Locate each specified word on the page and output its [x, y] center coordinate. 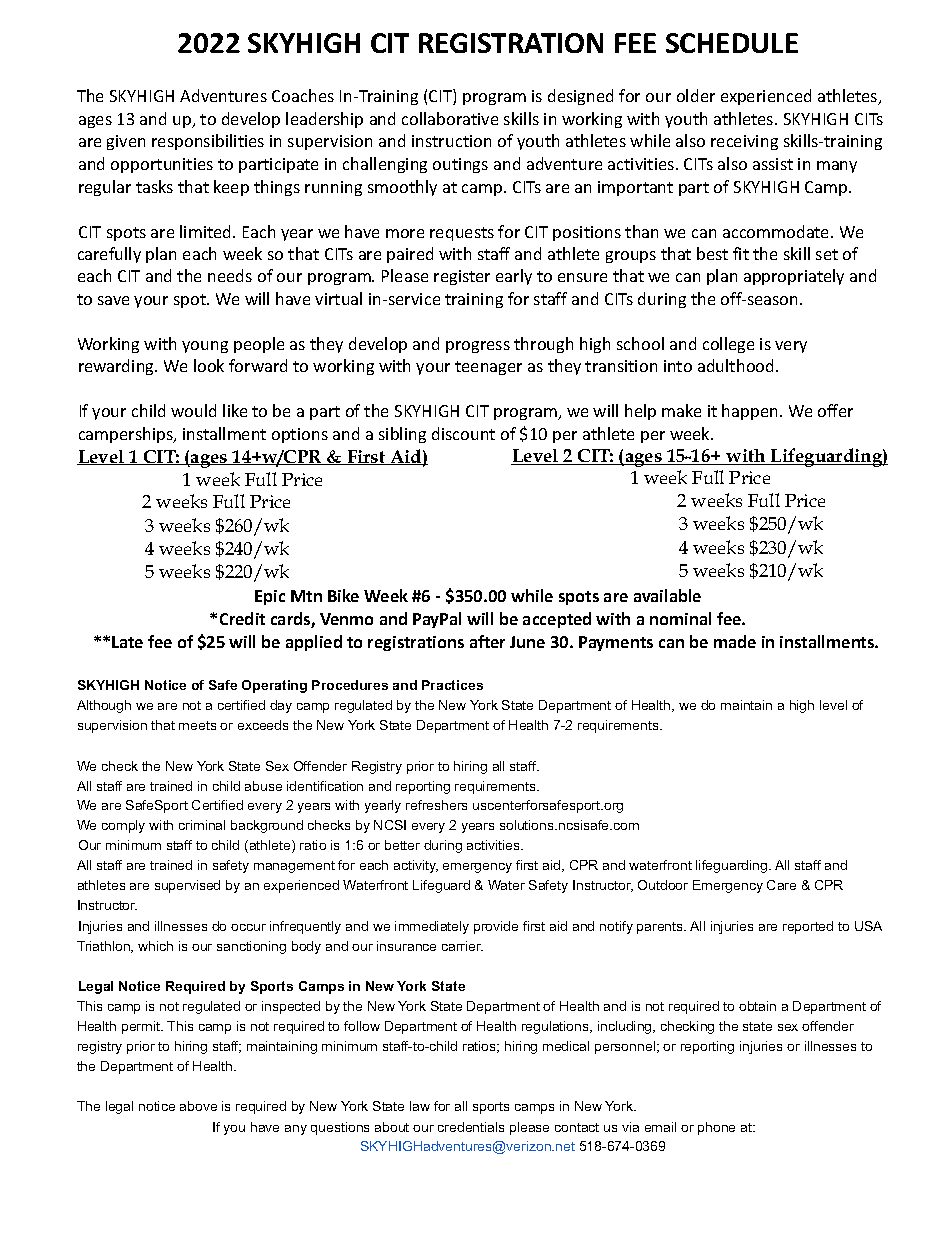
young [205, 347]
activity [416, 866]
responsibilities [208, 142]
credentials [471, 1127]
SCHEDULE [732, 43]
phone [716, 1128]
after [487, 641]
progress [478, 347]
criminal [202, 825]
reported [808, 927]
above [198, 1106]
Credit [242, 618]
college [728, 345]
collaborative [450, 118]
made [735, 641]
